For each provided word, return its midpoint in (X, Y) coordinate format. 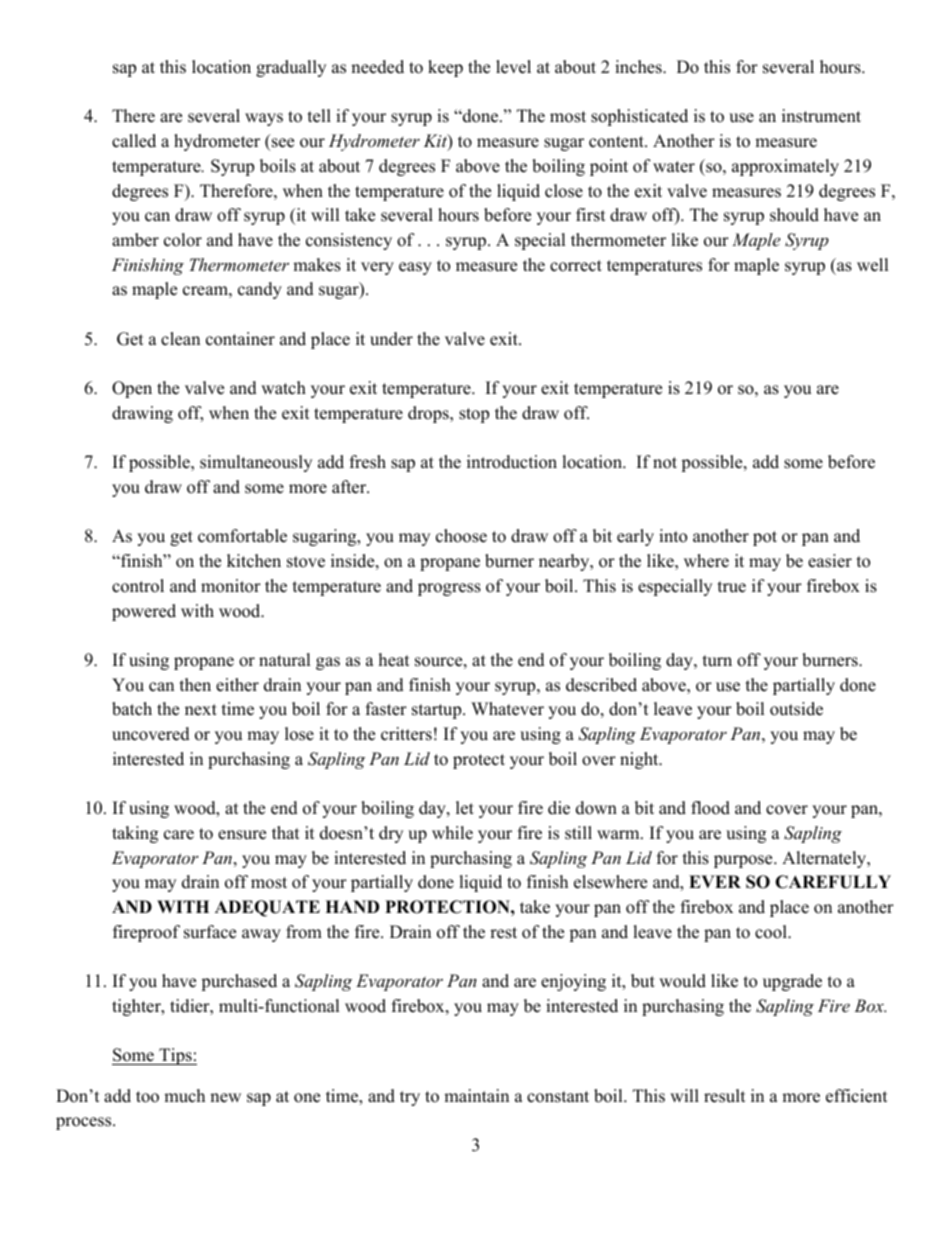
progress (449, 589)
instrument (821, 116)
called (134, 141)
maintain (476, 1095)
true (732, 587)
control (138, 586)
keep (445, 68)
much (184, 1096)
